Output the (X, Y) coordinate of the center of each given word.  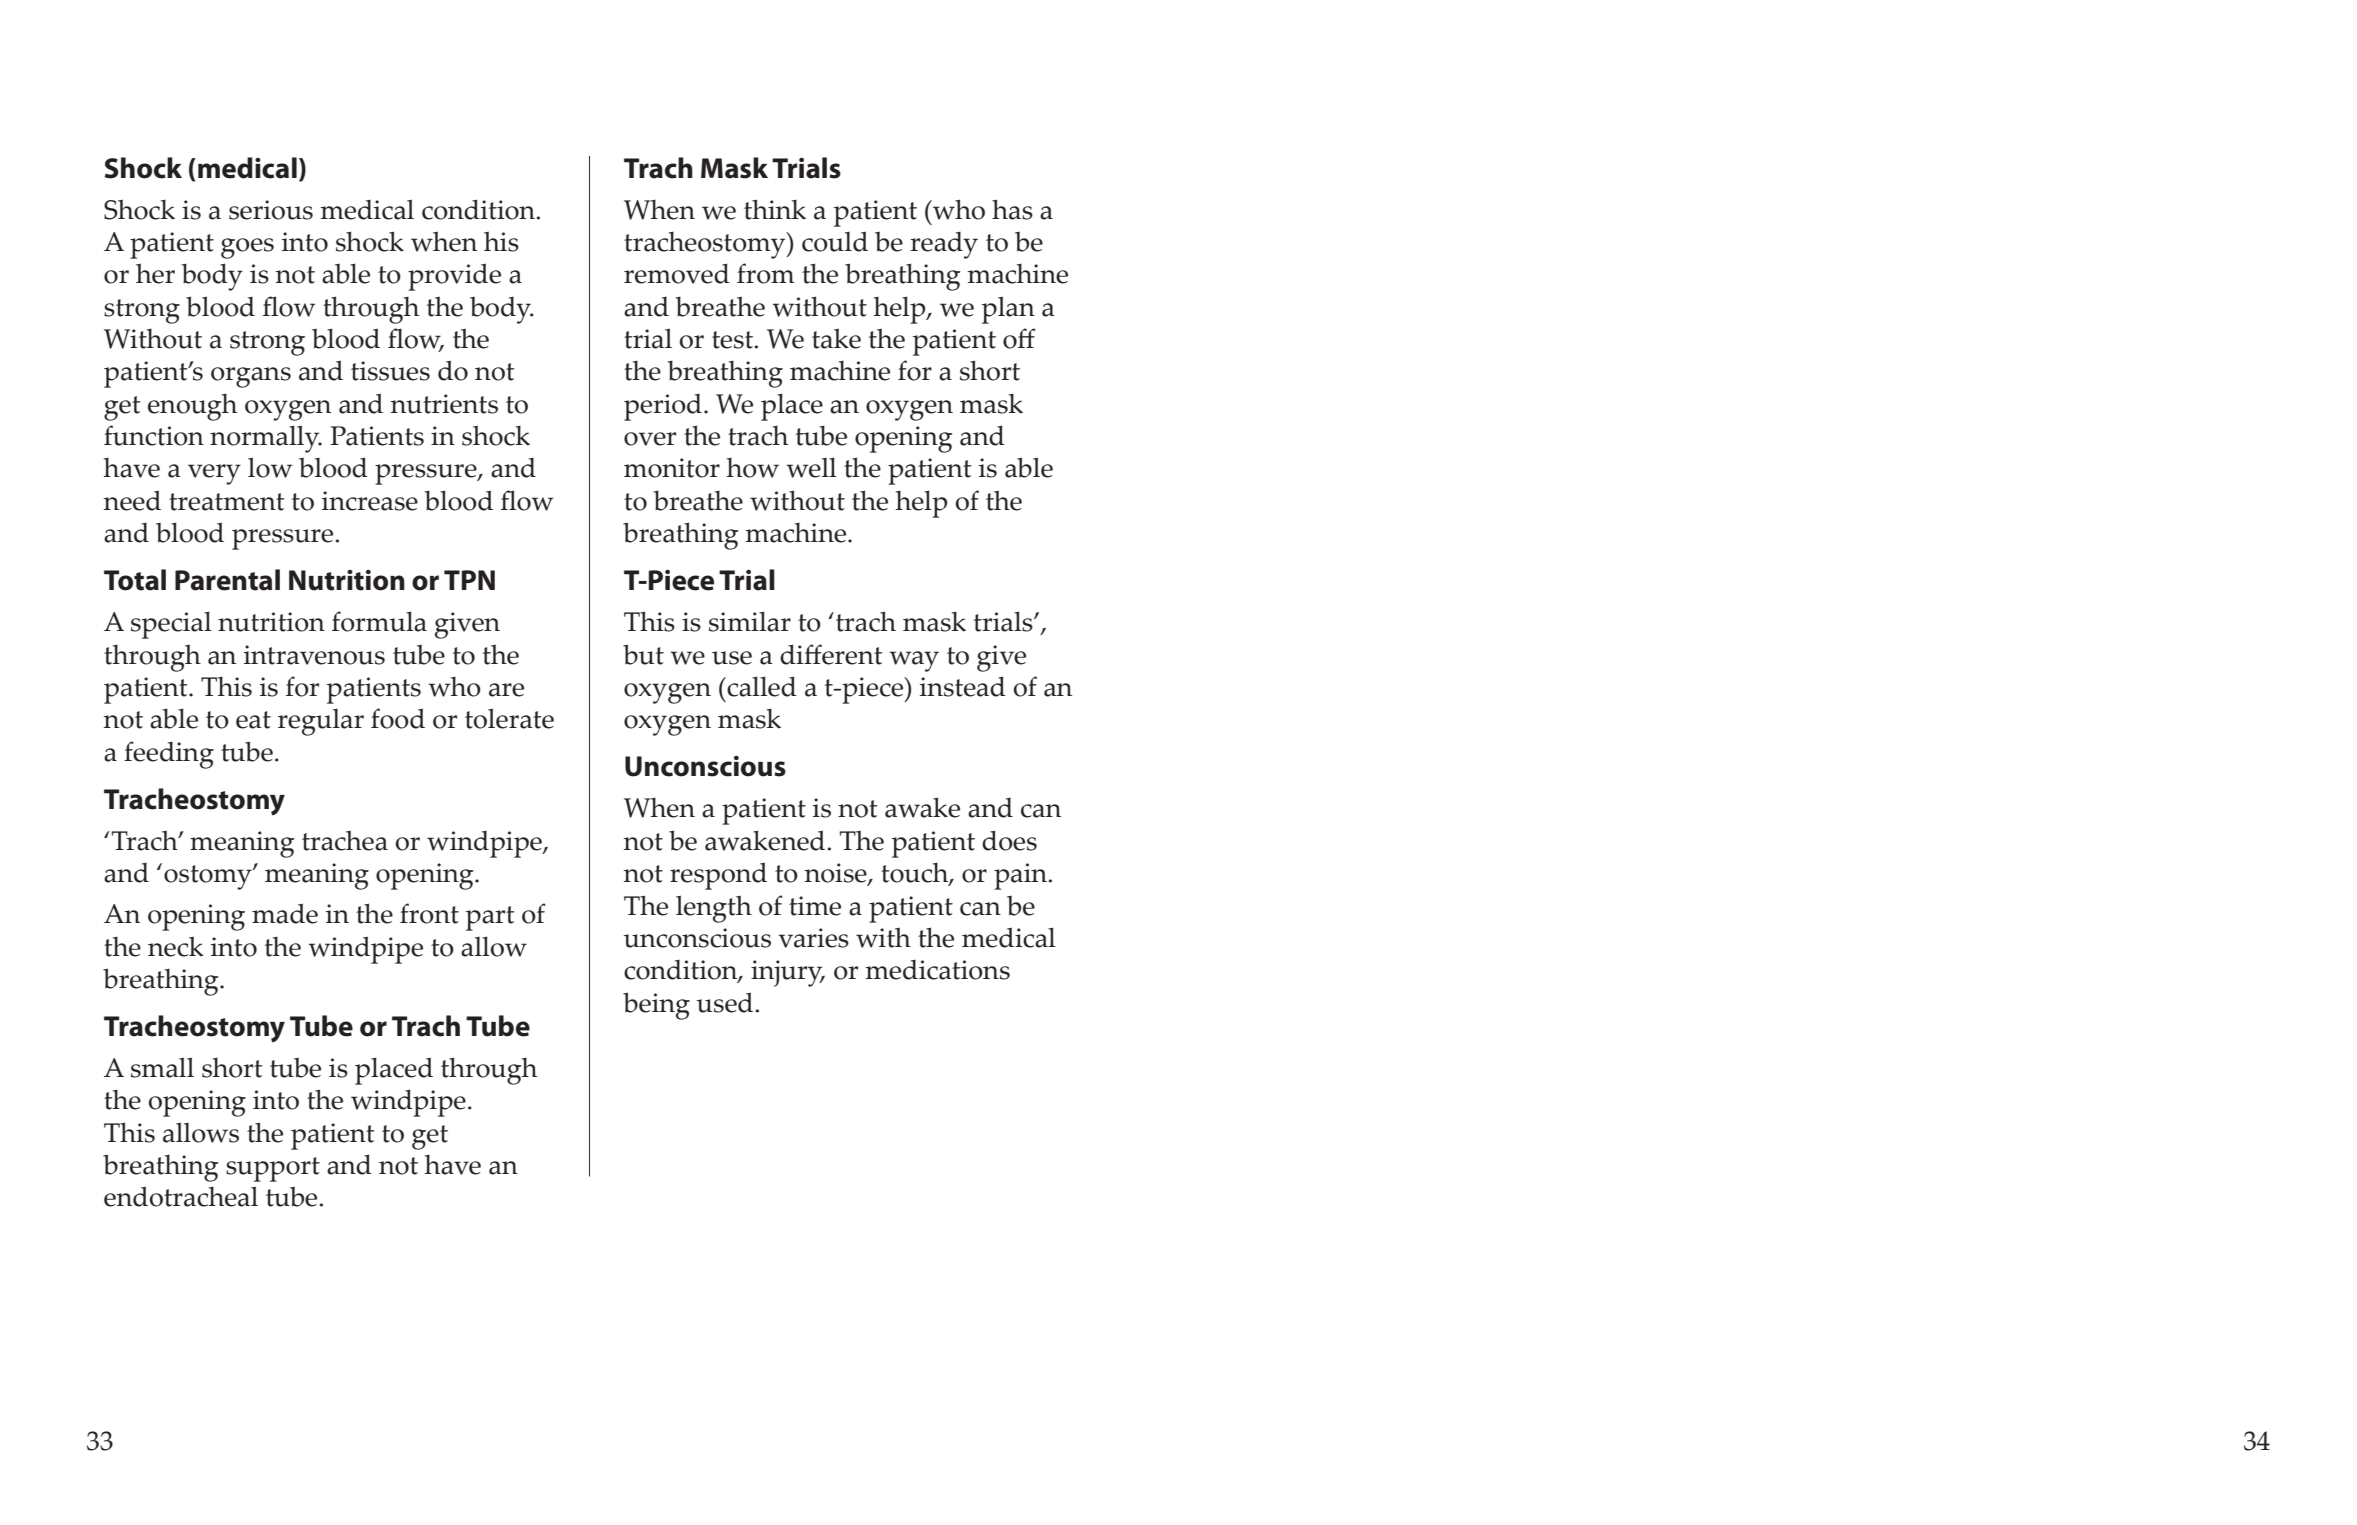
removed (677, 273)
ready (944, 245)
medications (938, 970)
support (273, 1169)
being (656, 1006)
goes (247, 248)
